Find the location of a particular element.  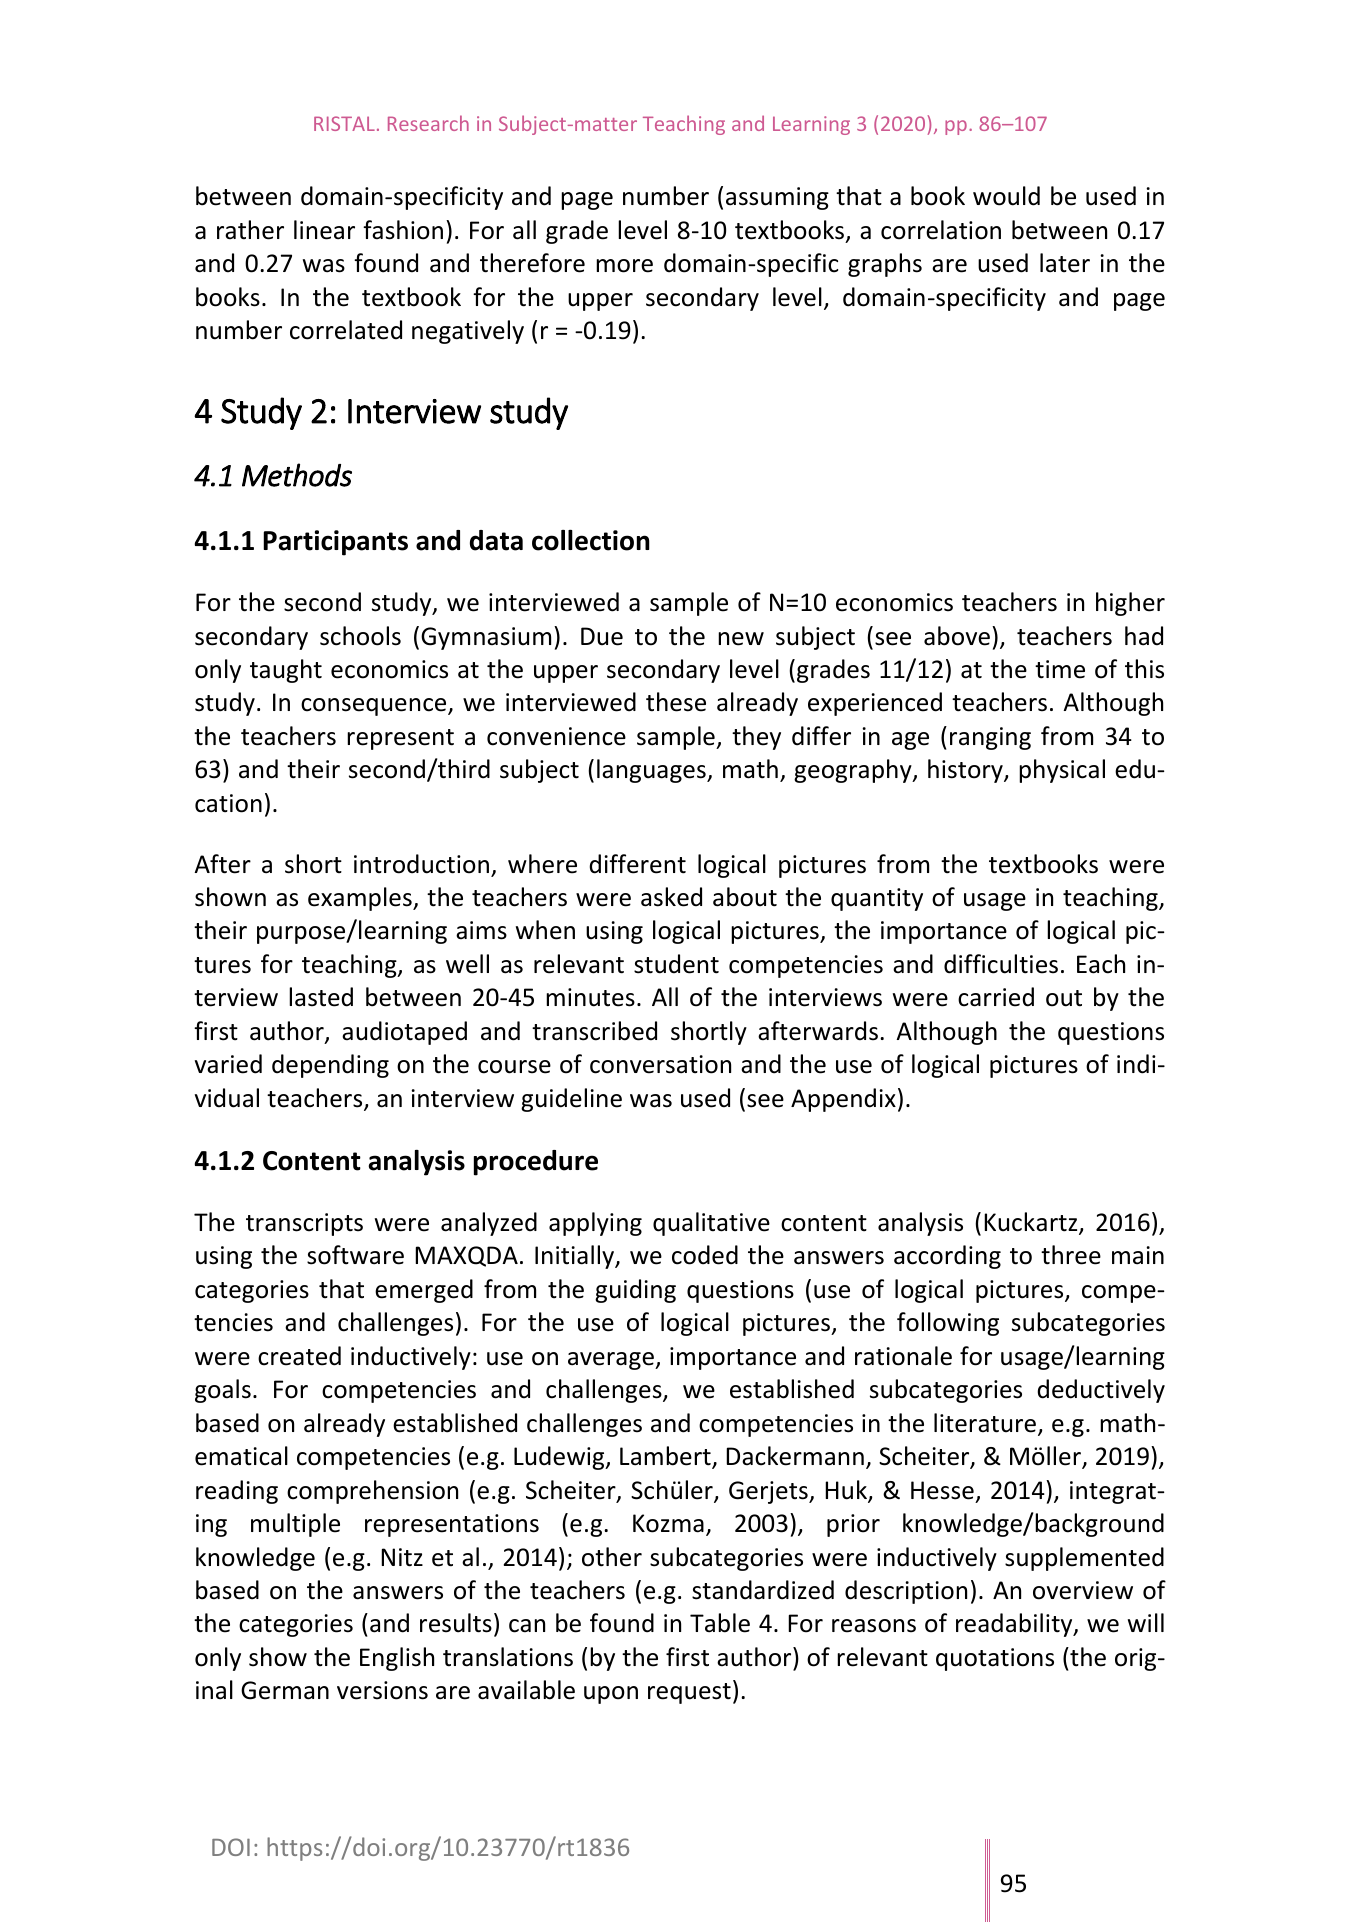

English is located at coordinates (397, 1659).
